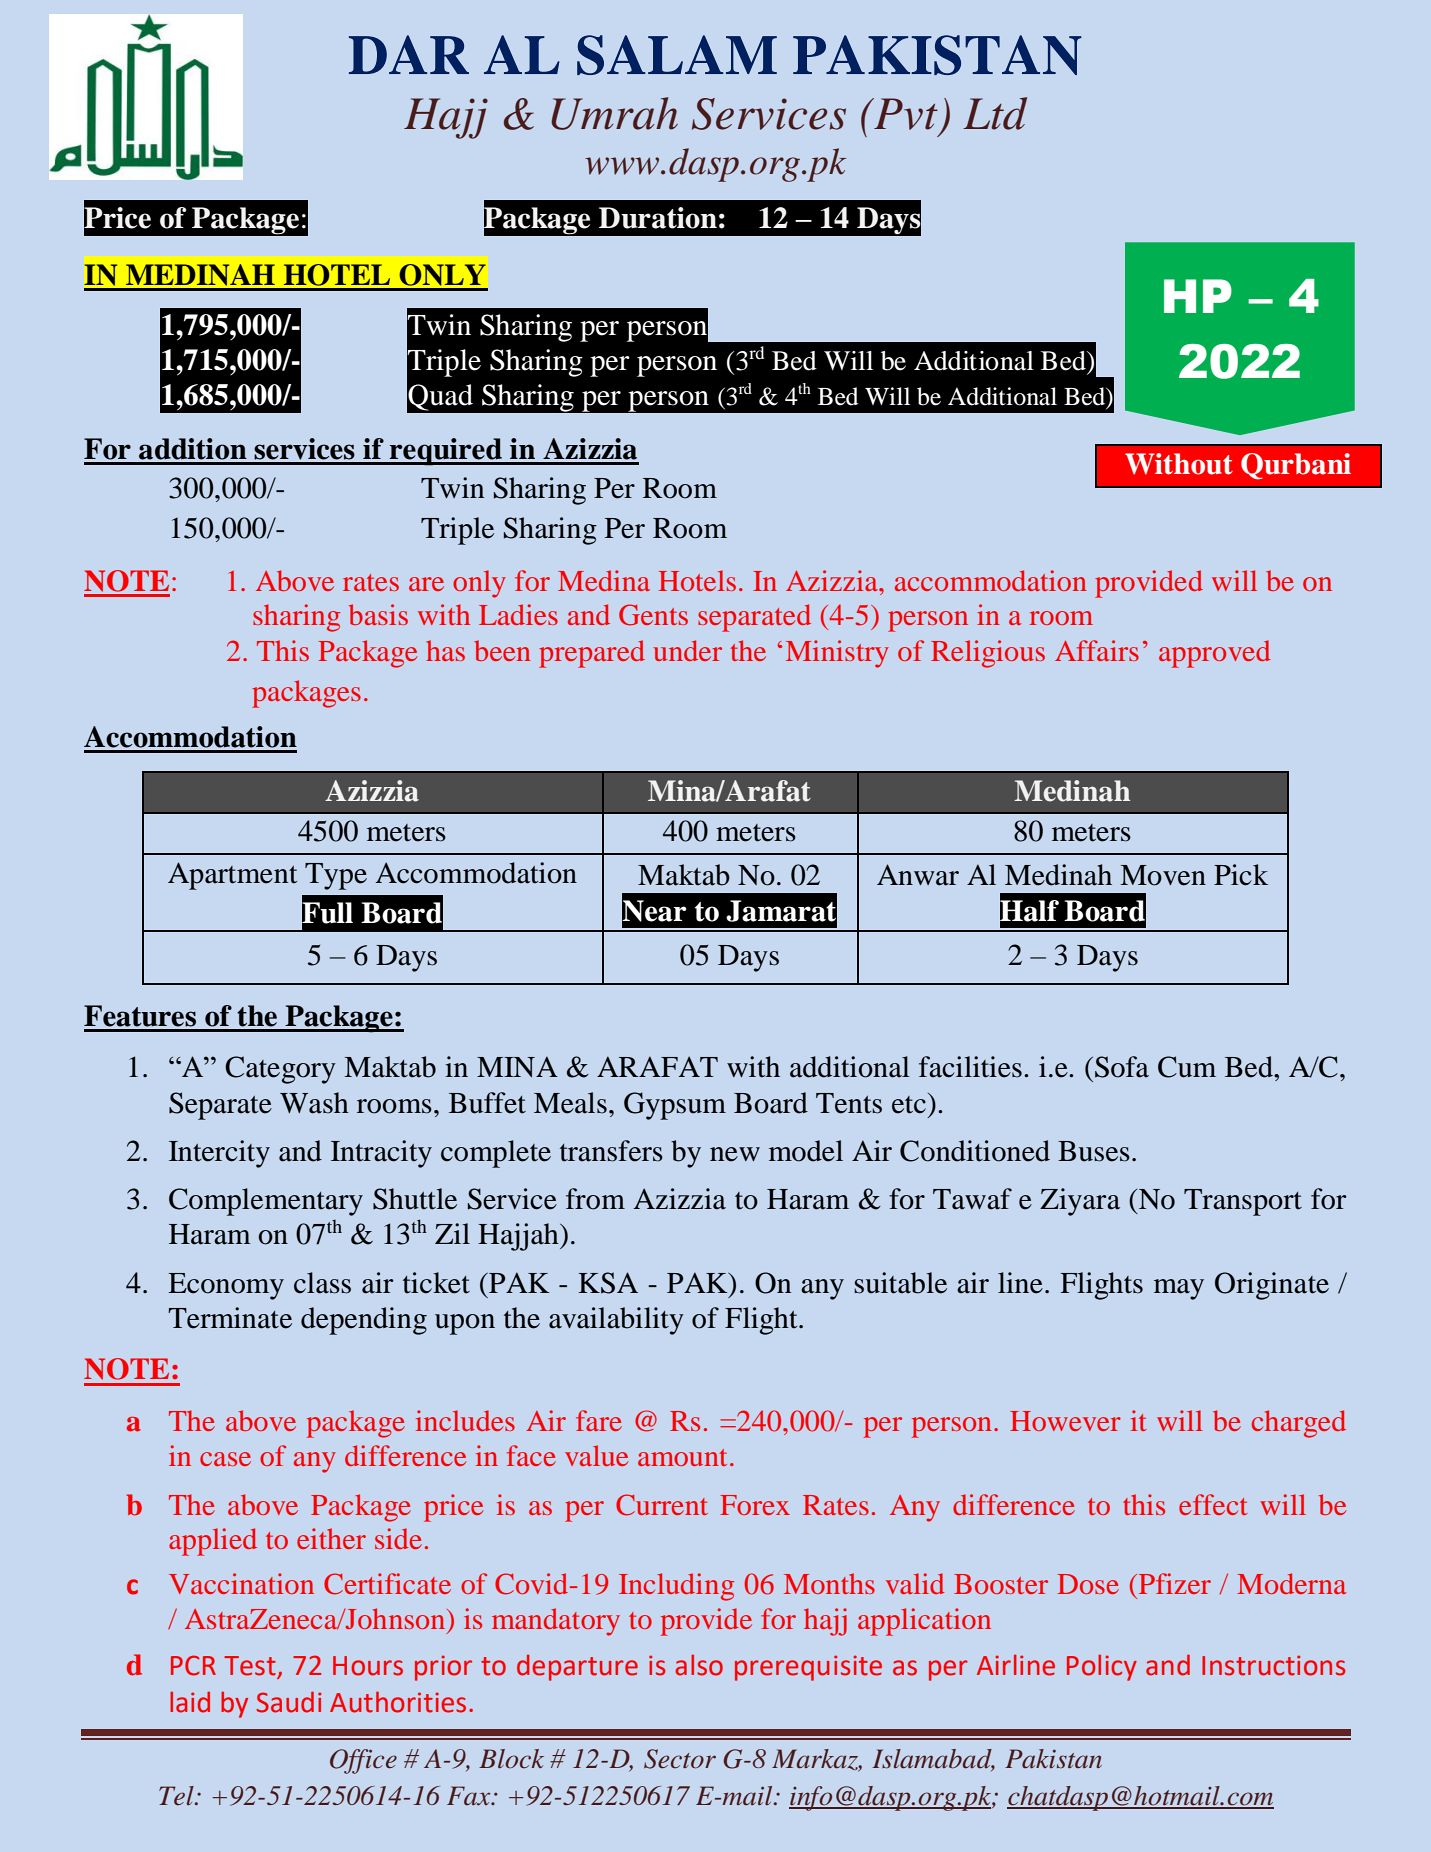 The image size is (1431, 1852). I want to click on approved, so click(1215, 654).
